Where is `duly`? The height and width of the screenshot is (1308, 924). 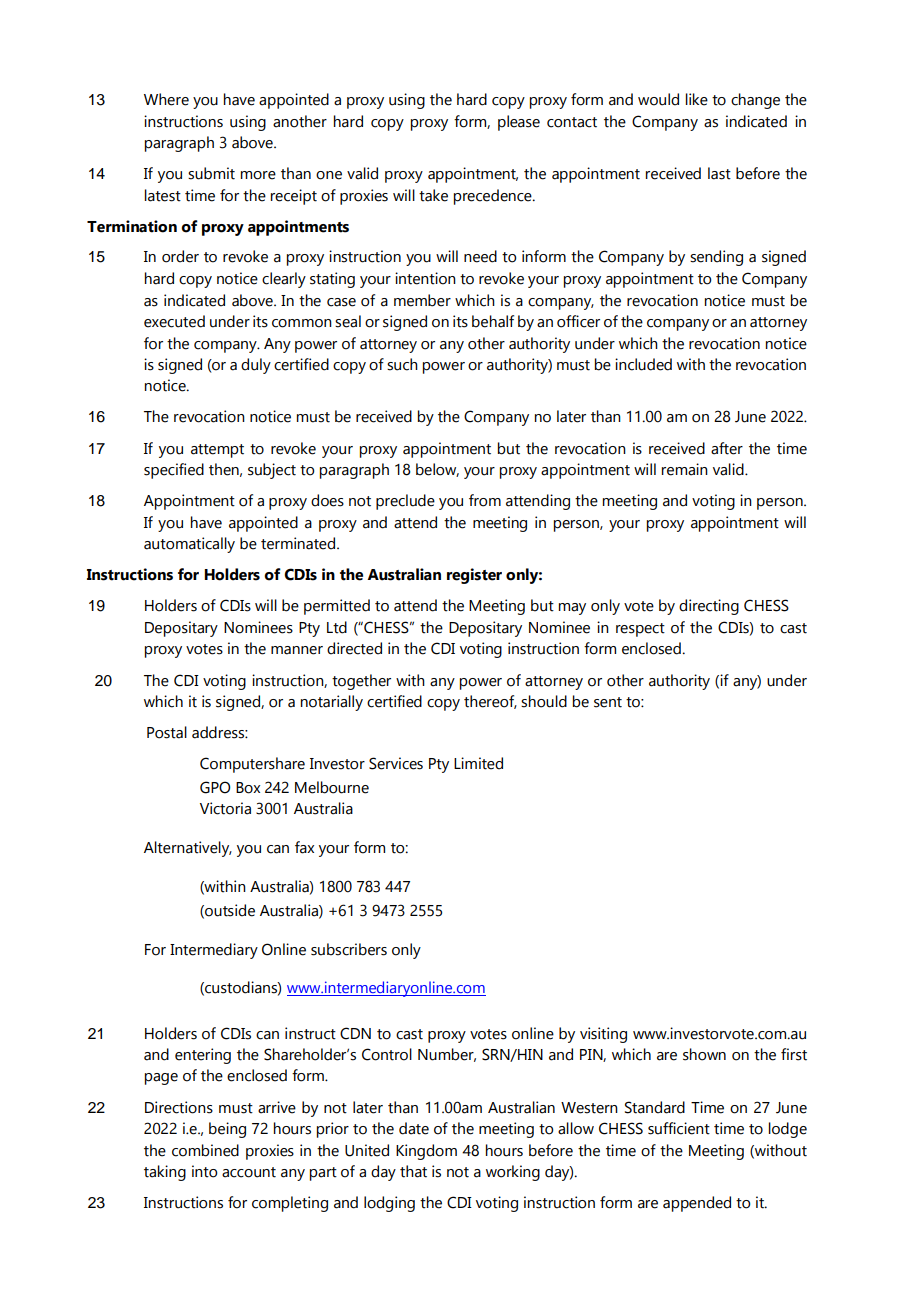
duly is located at coordinates (256, 366).
